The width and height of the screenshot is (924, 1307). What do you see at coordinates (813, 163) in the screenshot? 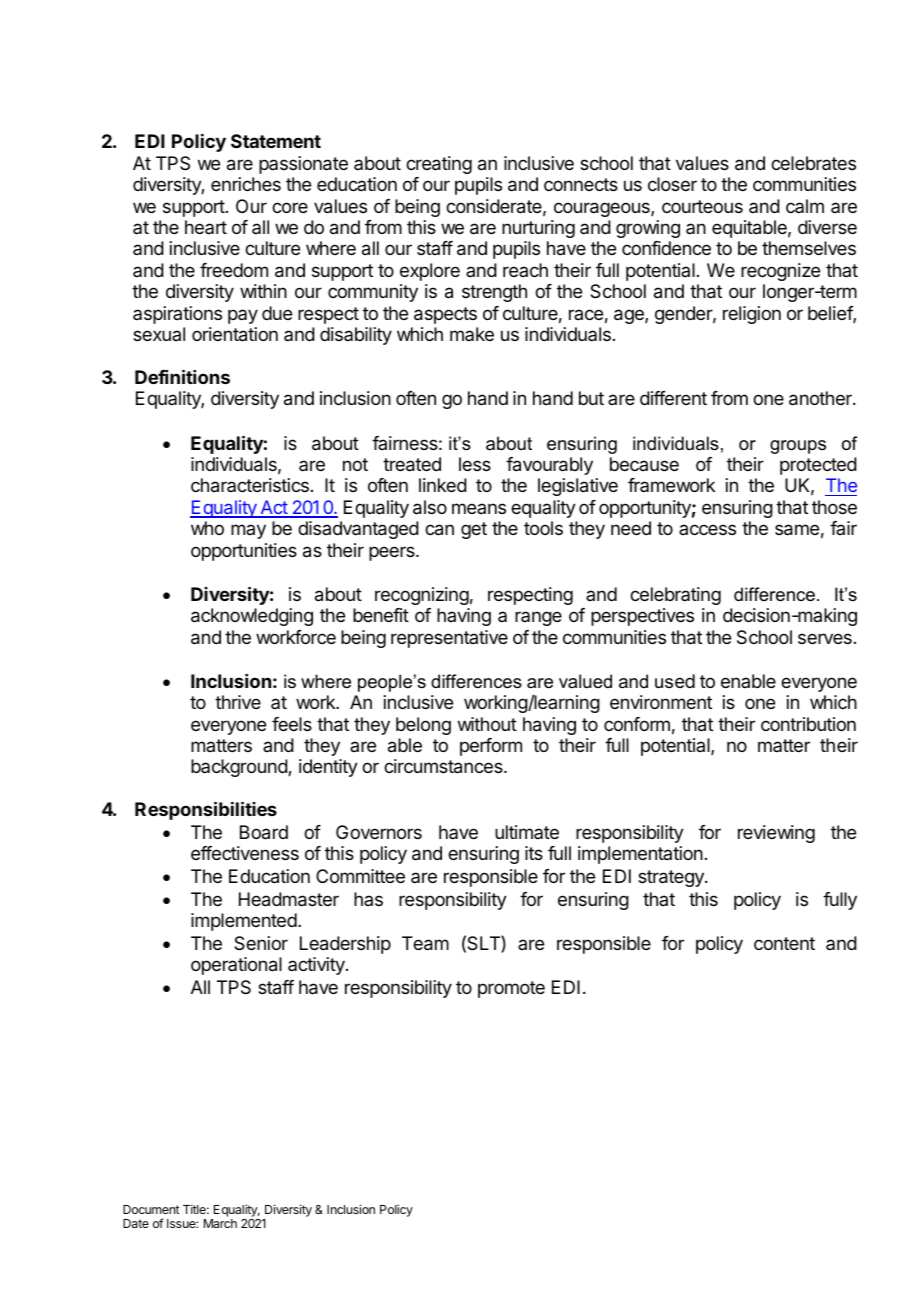
I see `celebrates` at bounding box center [813, 163].
